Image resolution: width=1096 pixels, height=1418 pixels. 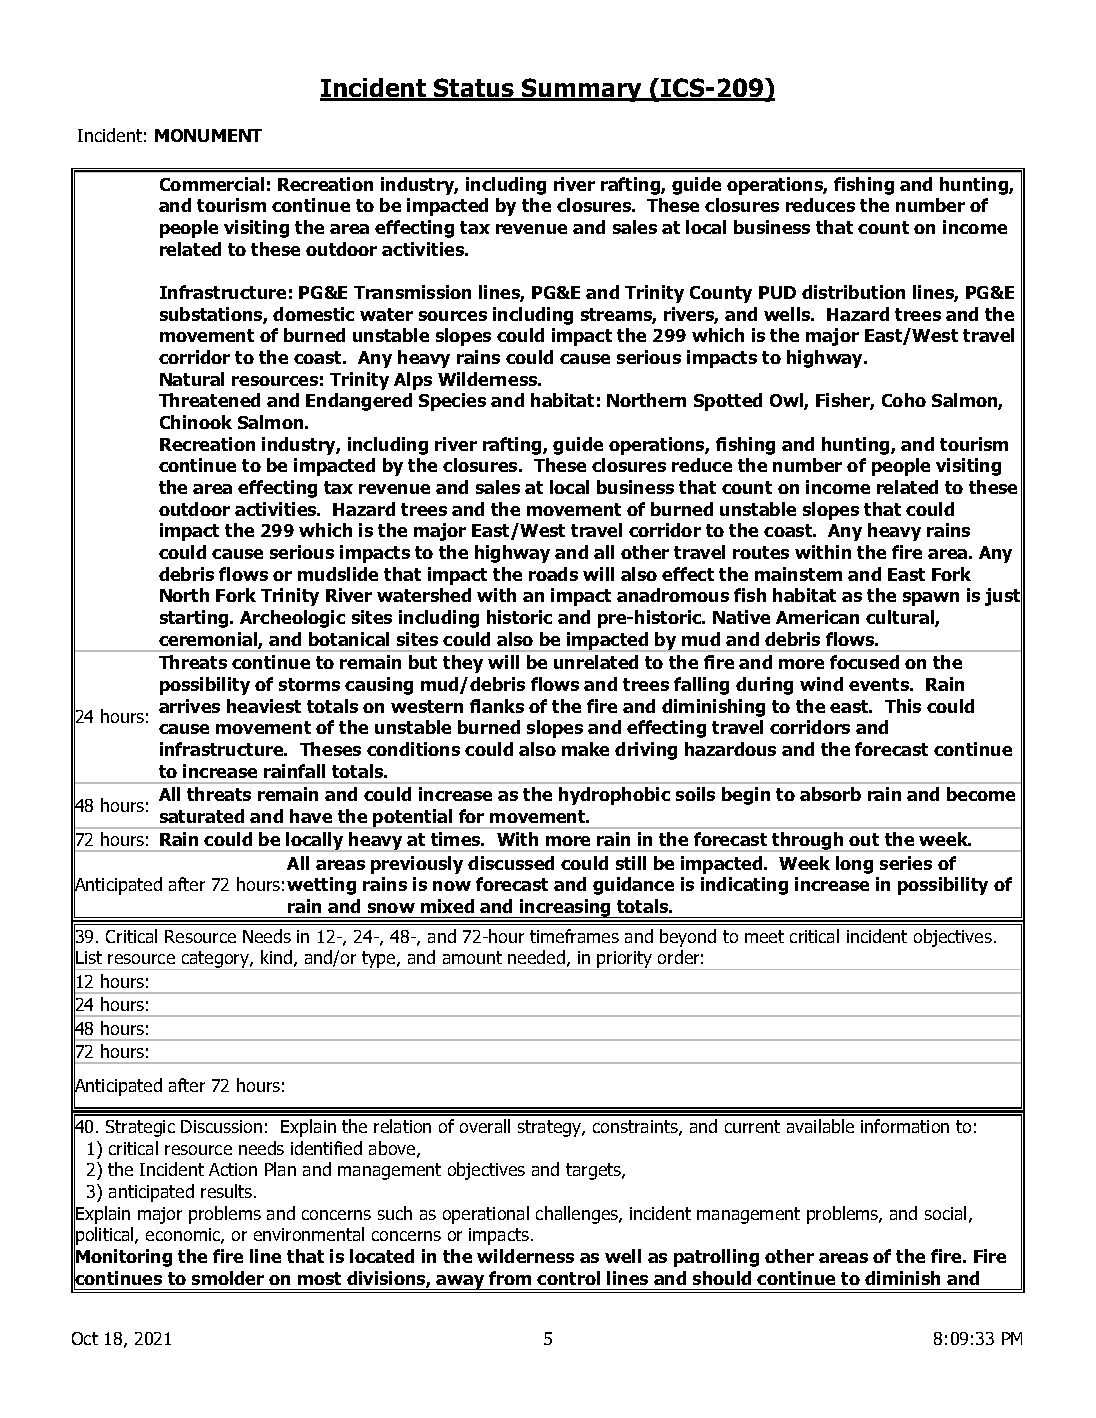 I want to click on distribution, so click(x=853, y=292).
